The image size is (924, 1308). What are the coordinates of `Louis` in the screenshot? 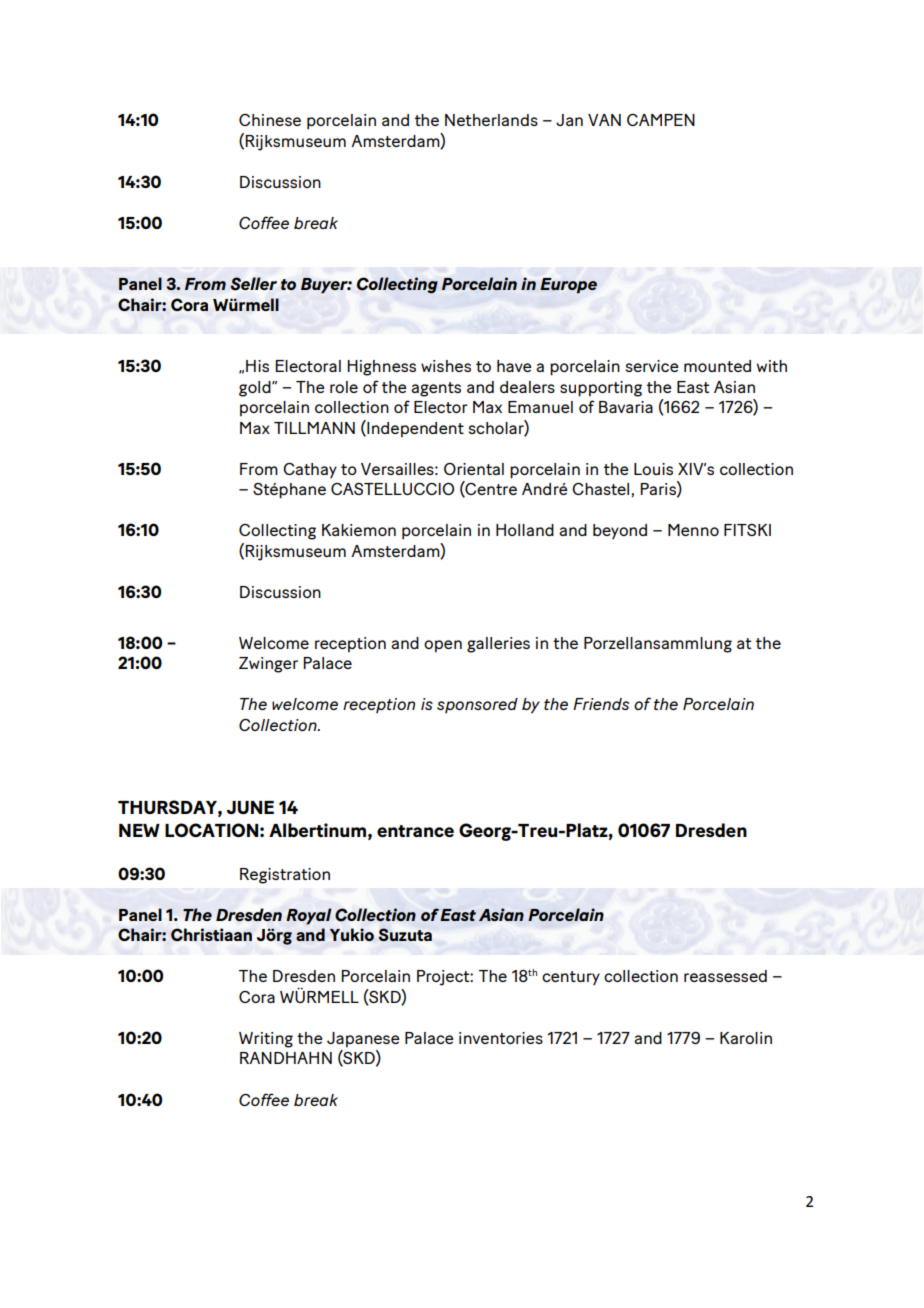 It's located at (653, 469).
